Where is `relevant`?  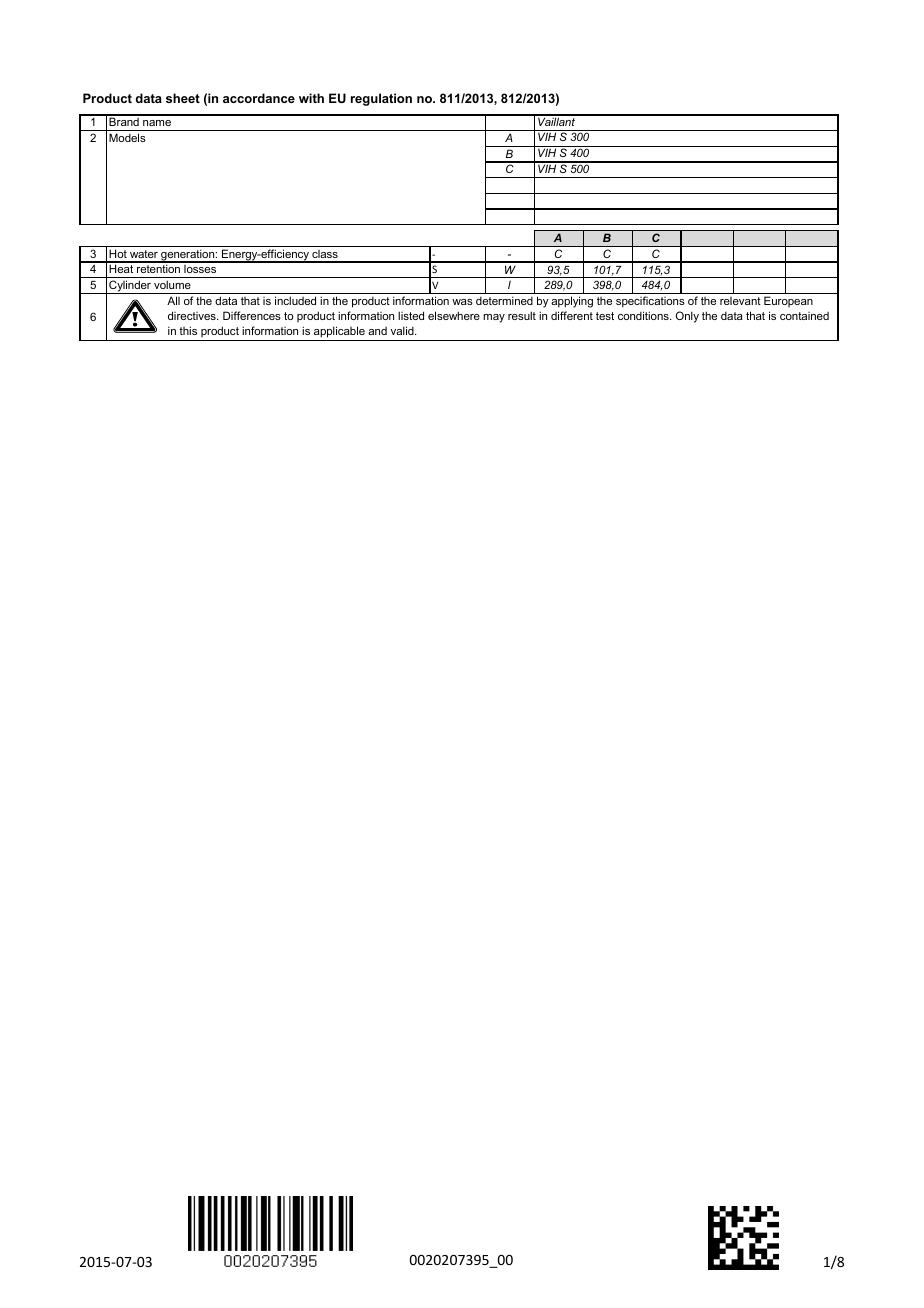
relevant is located at coordinates (740, 301).
